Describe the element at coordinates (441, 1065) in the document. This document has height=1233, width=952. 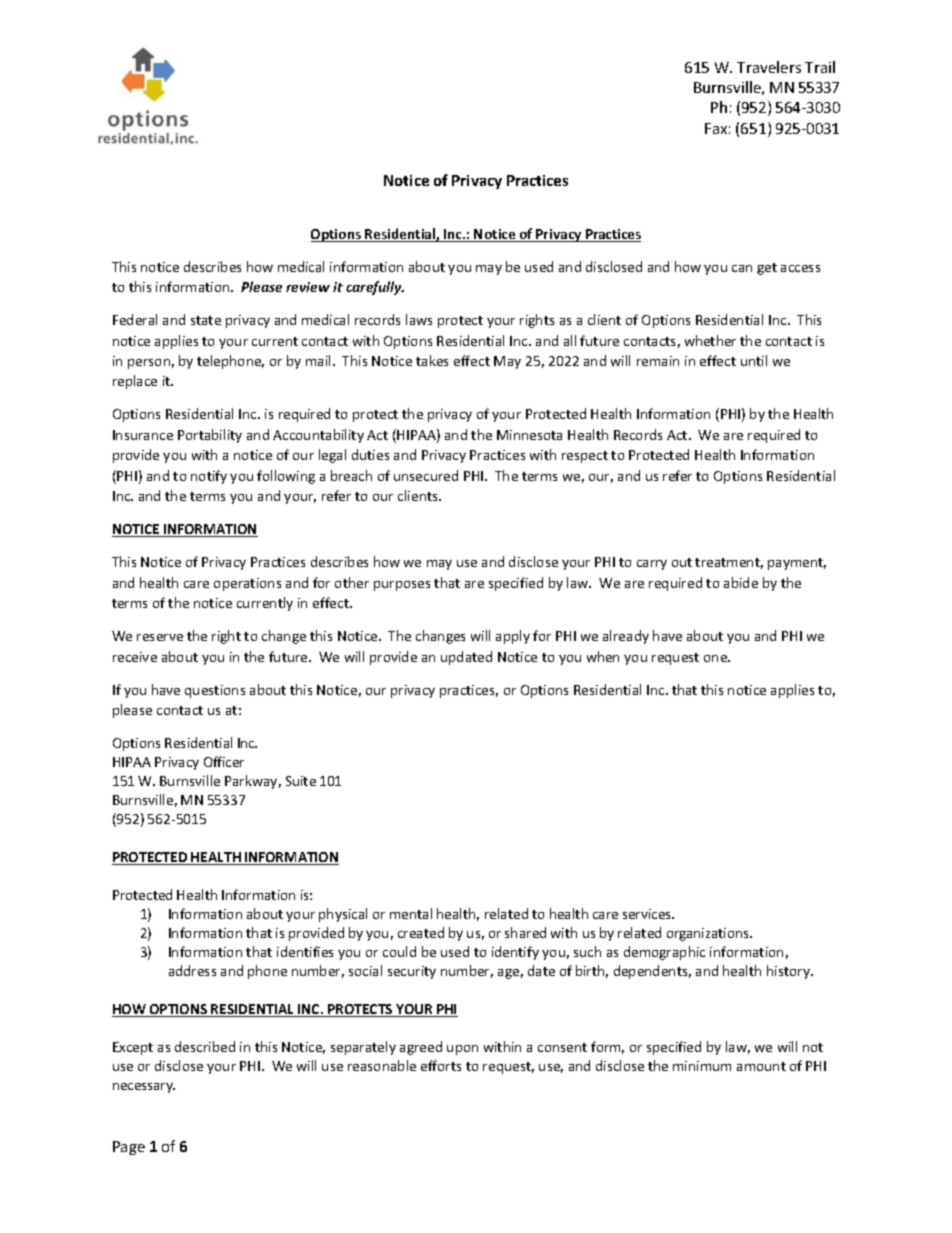
I see `efforts` at that location.
